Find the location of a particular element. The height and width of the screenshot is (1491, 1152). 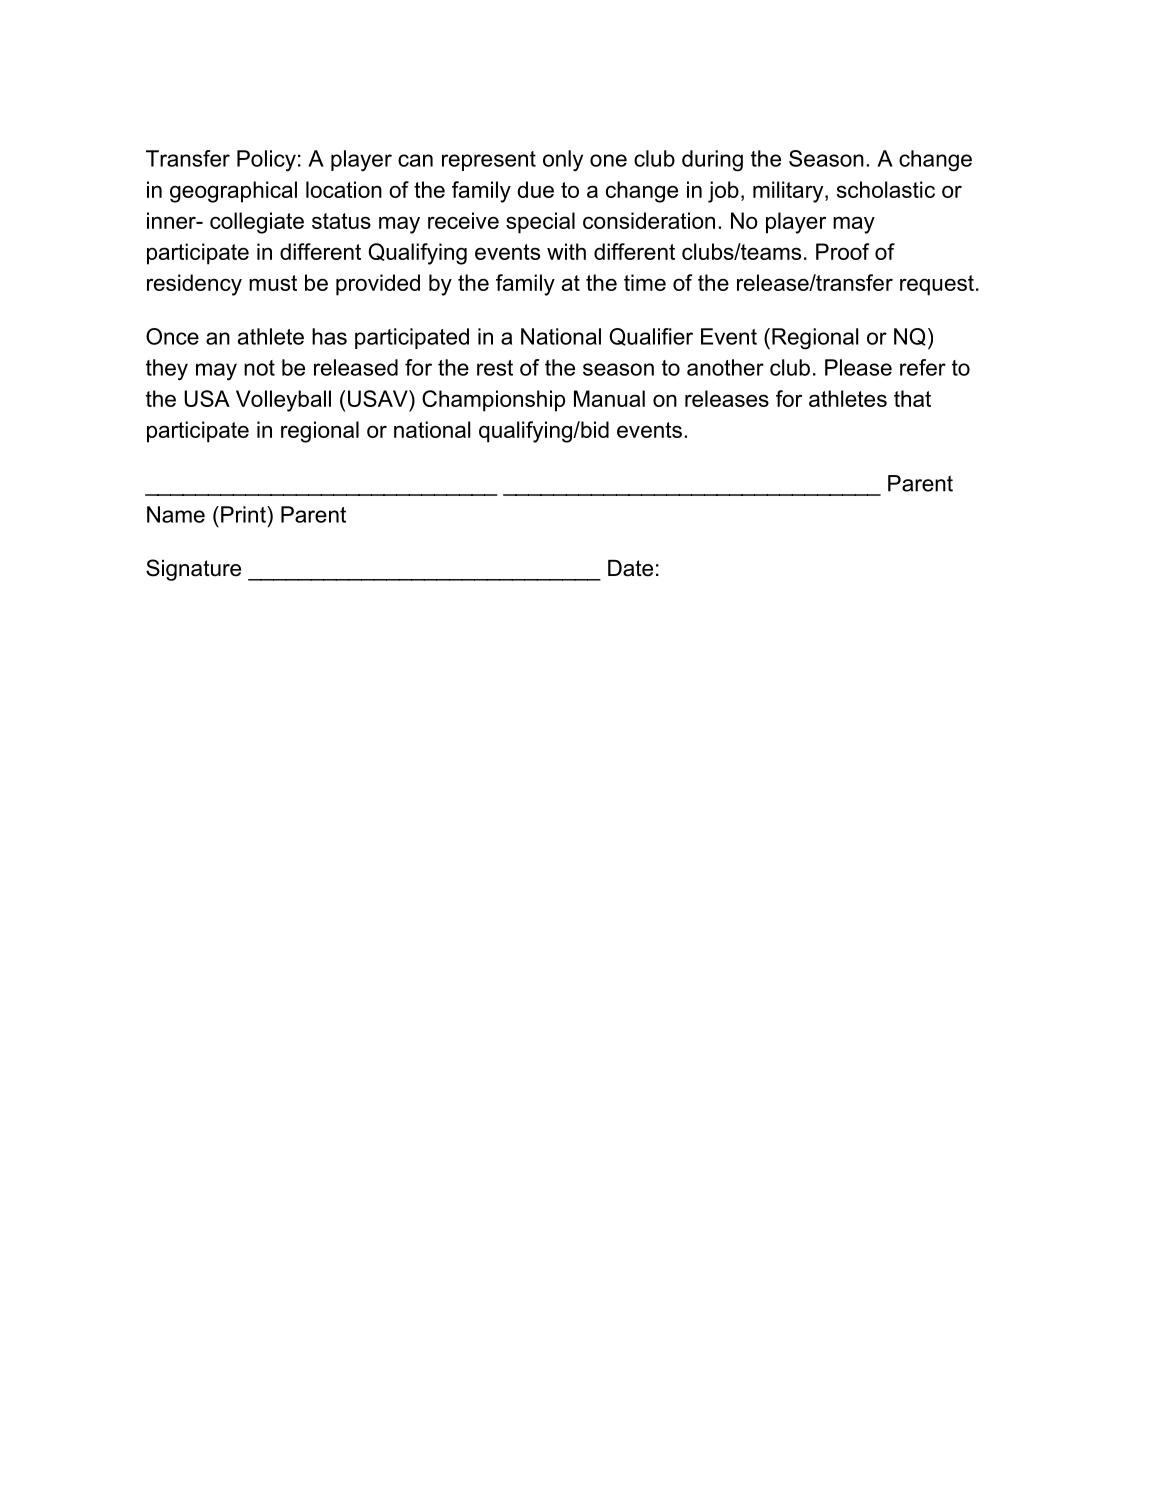

only is located at coordinates (563, 160).
